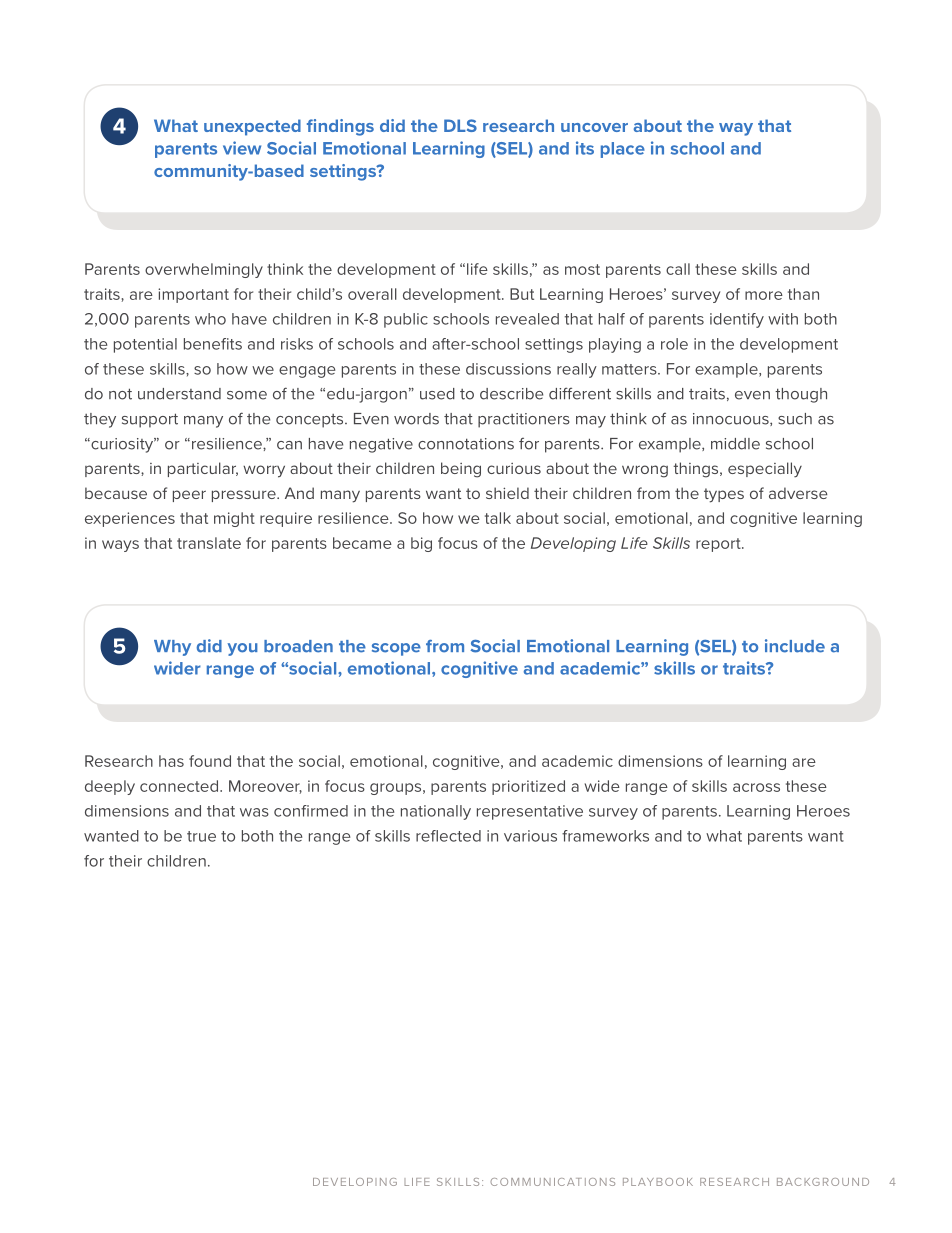 The width and height of the screenshot is (952, 1233). I want to click on report, so click(719, 545).
